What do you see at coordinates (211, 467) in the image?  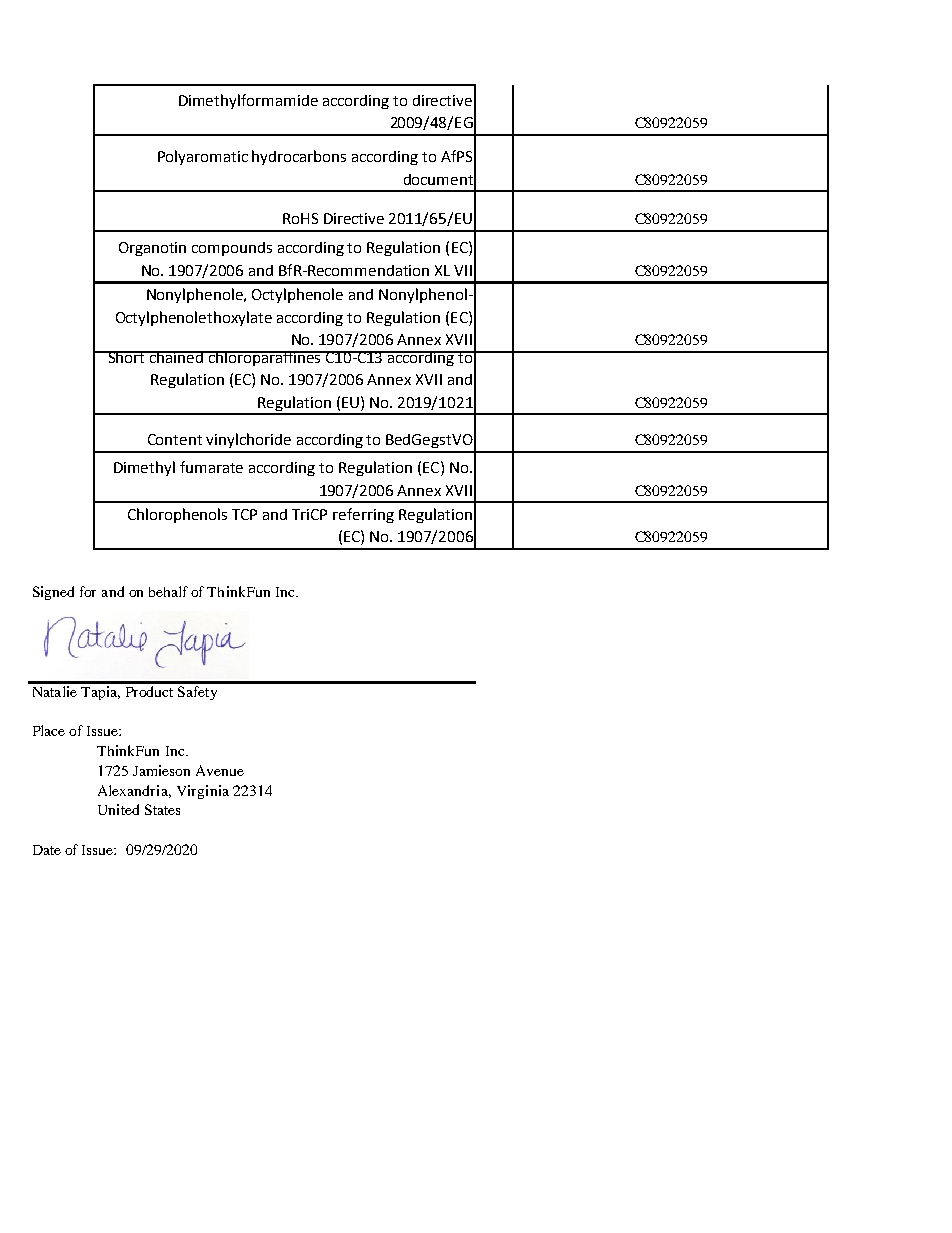 I see `fumarate` at bounding box center [211, 467].
